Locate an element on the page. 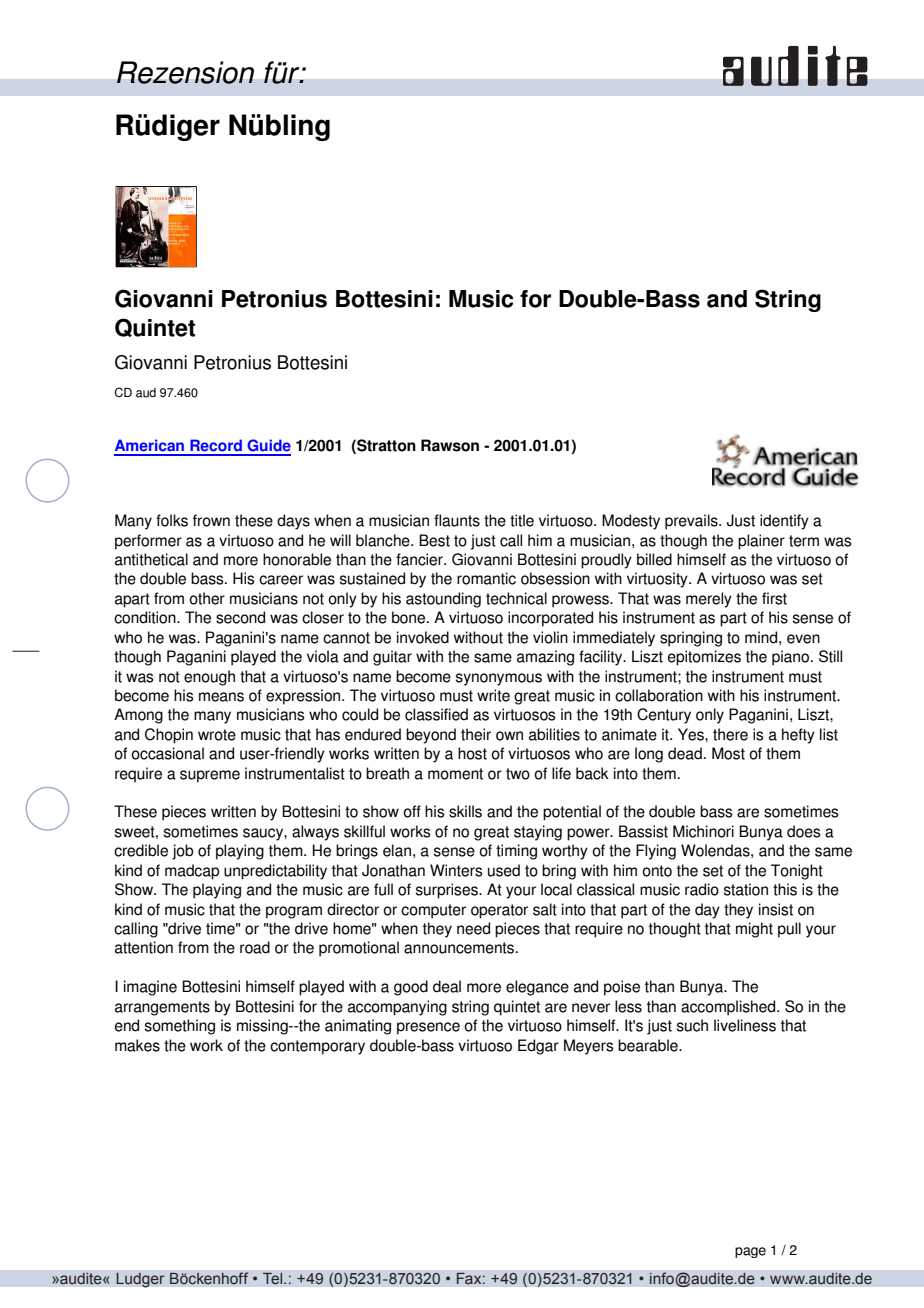 This image has height=1308, width=924. flaunts is located at coordinates (457, 520).
